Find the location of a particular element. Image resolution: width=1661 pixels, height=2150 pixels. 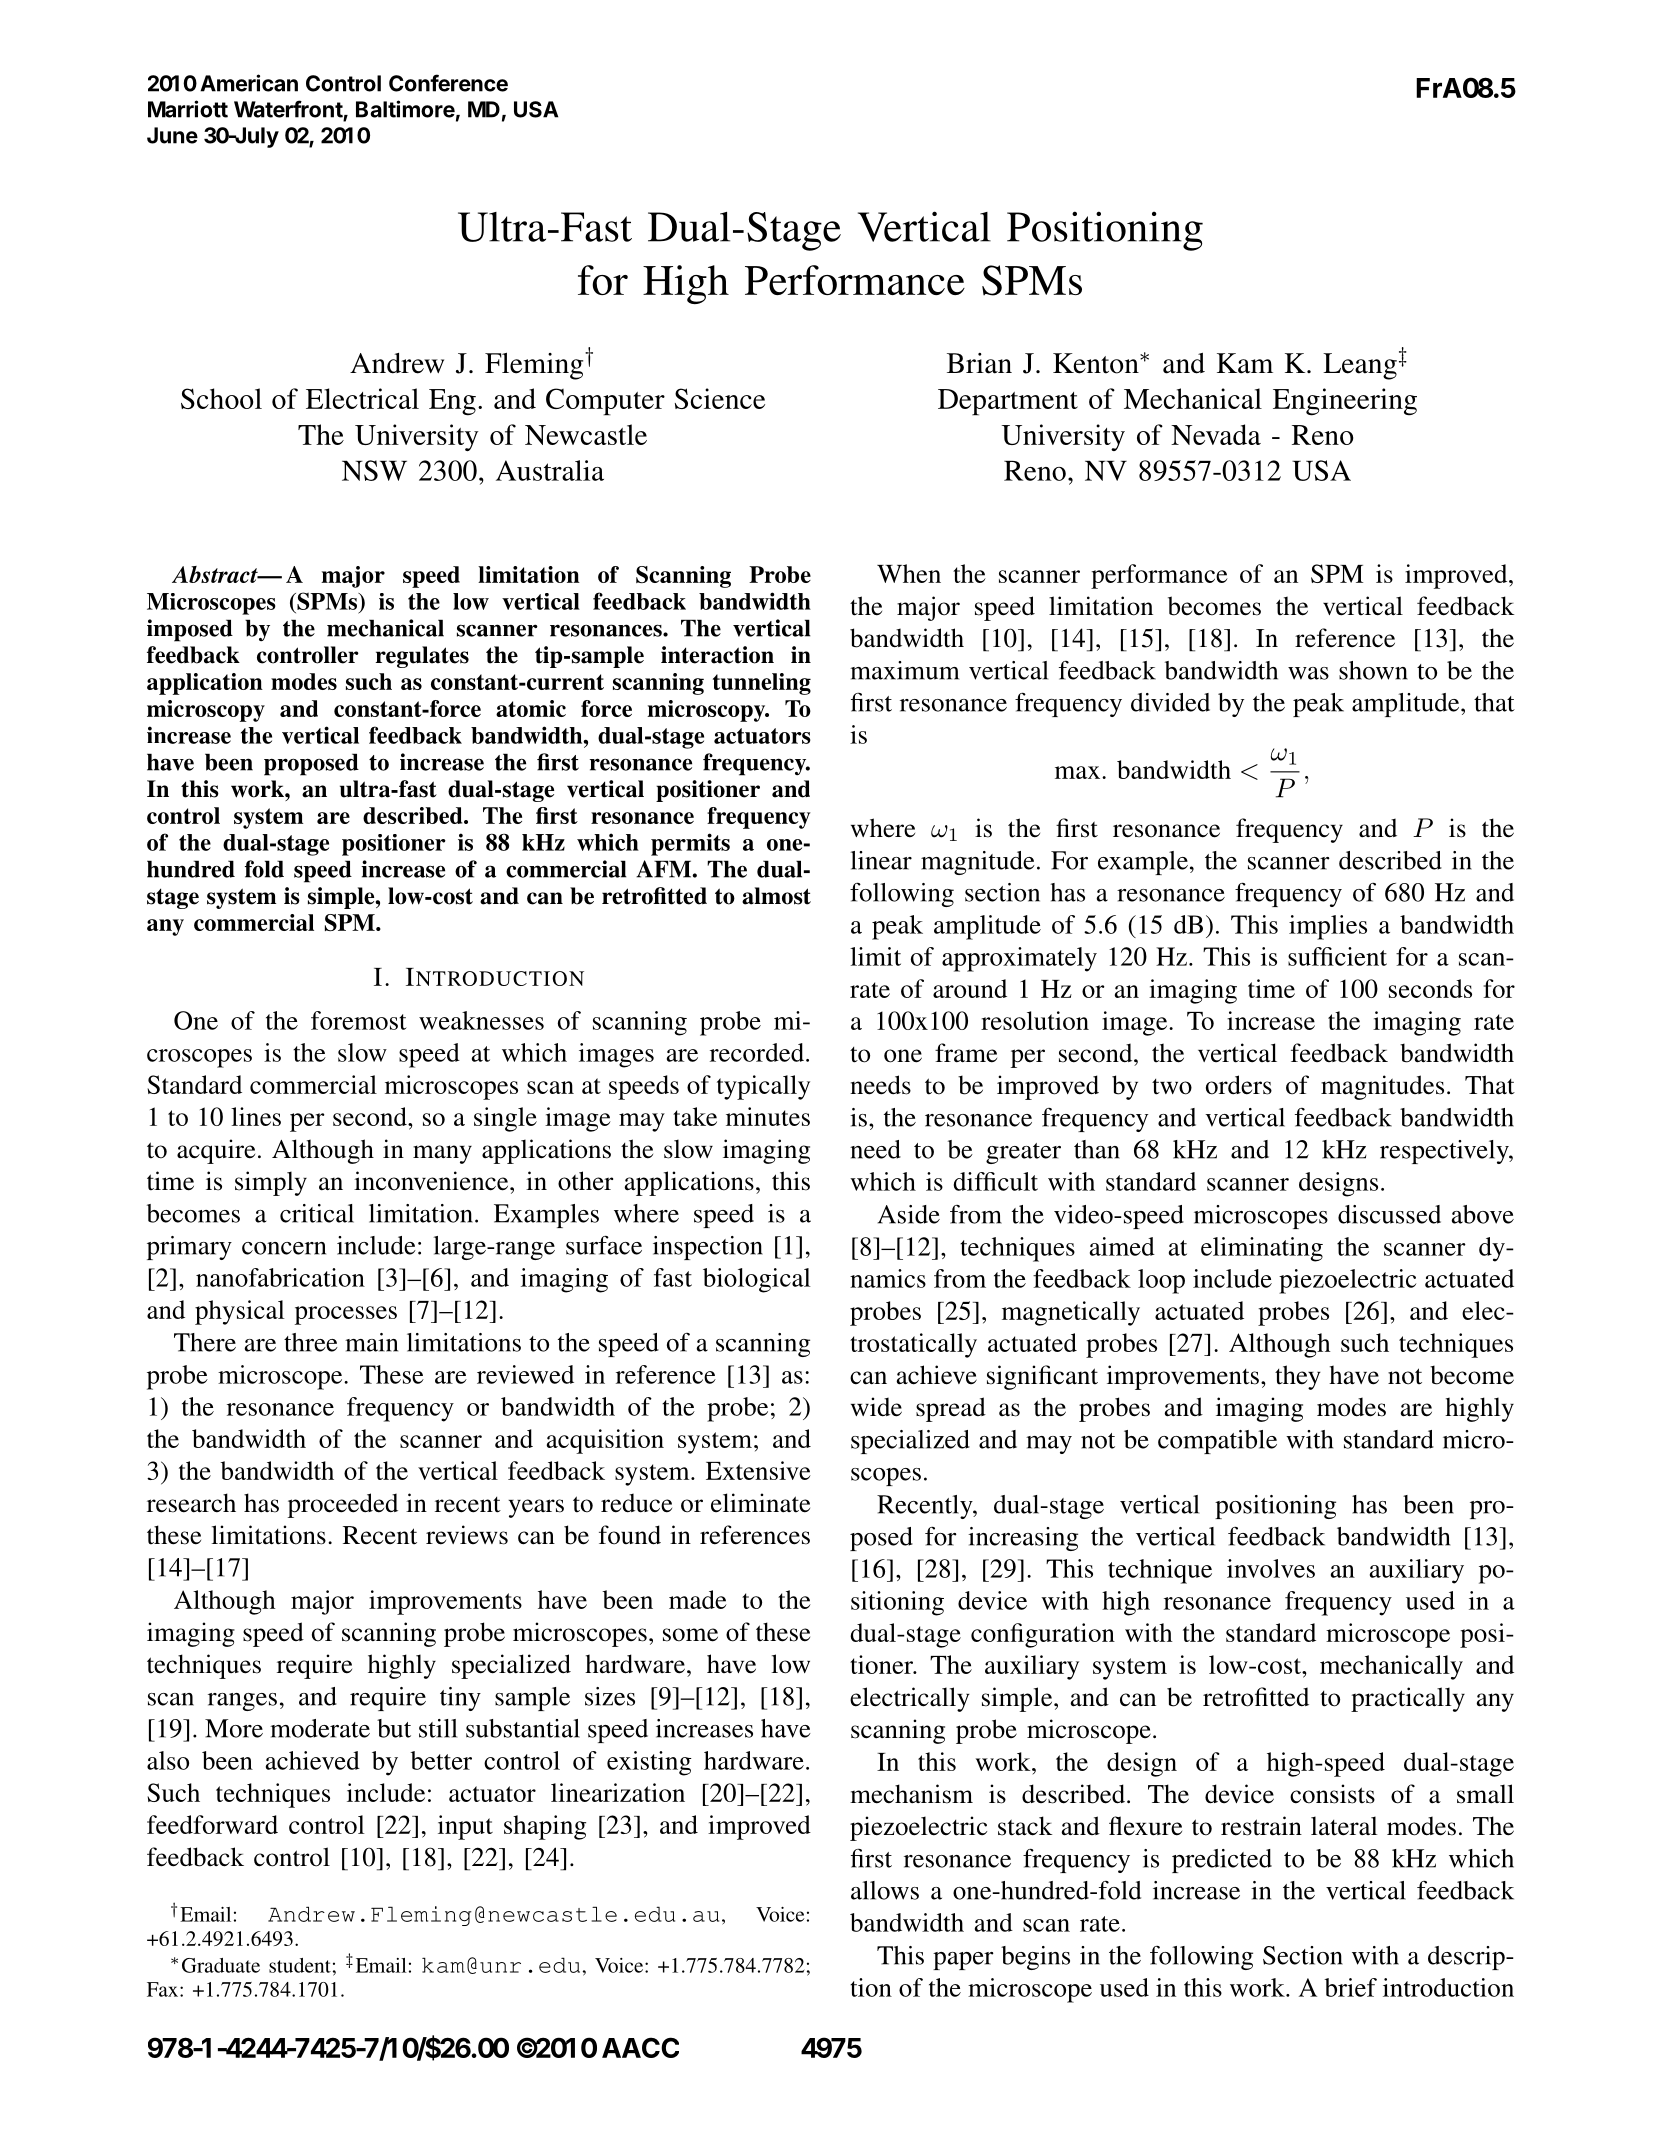

proceeded is located at coordinates (343, 1505).
